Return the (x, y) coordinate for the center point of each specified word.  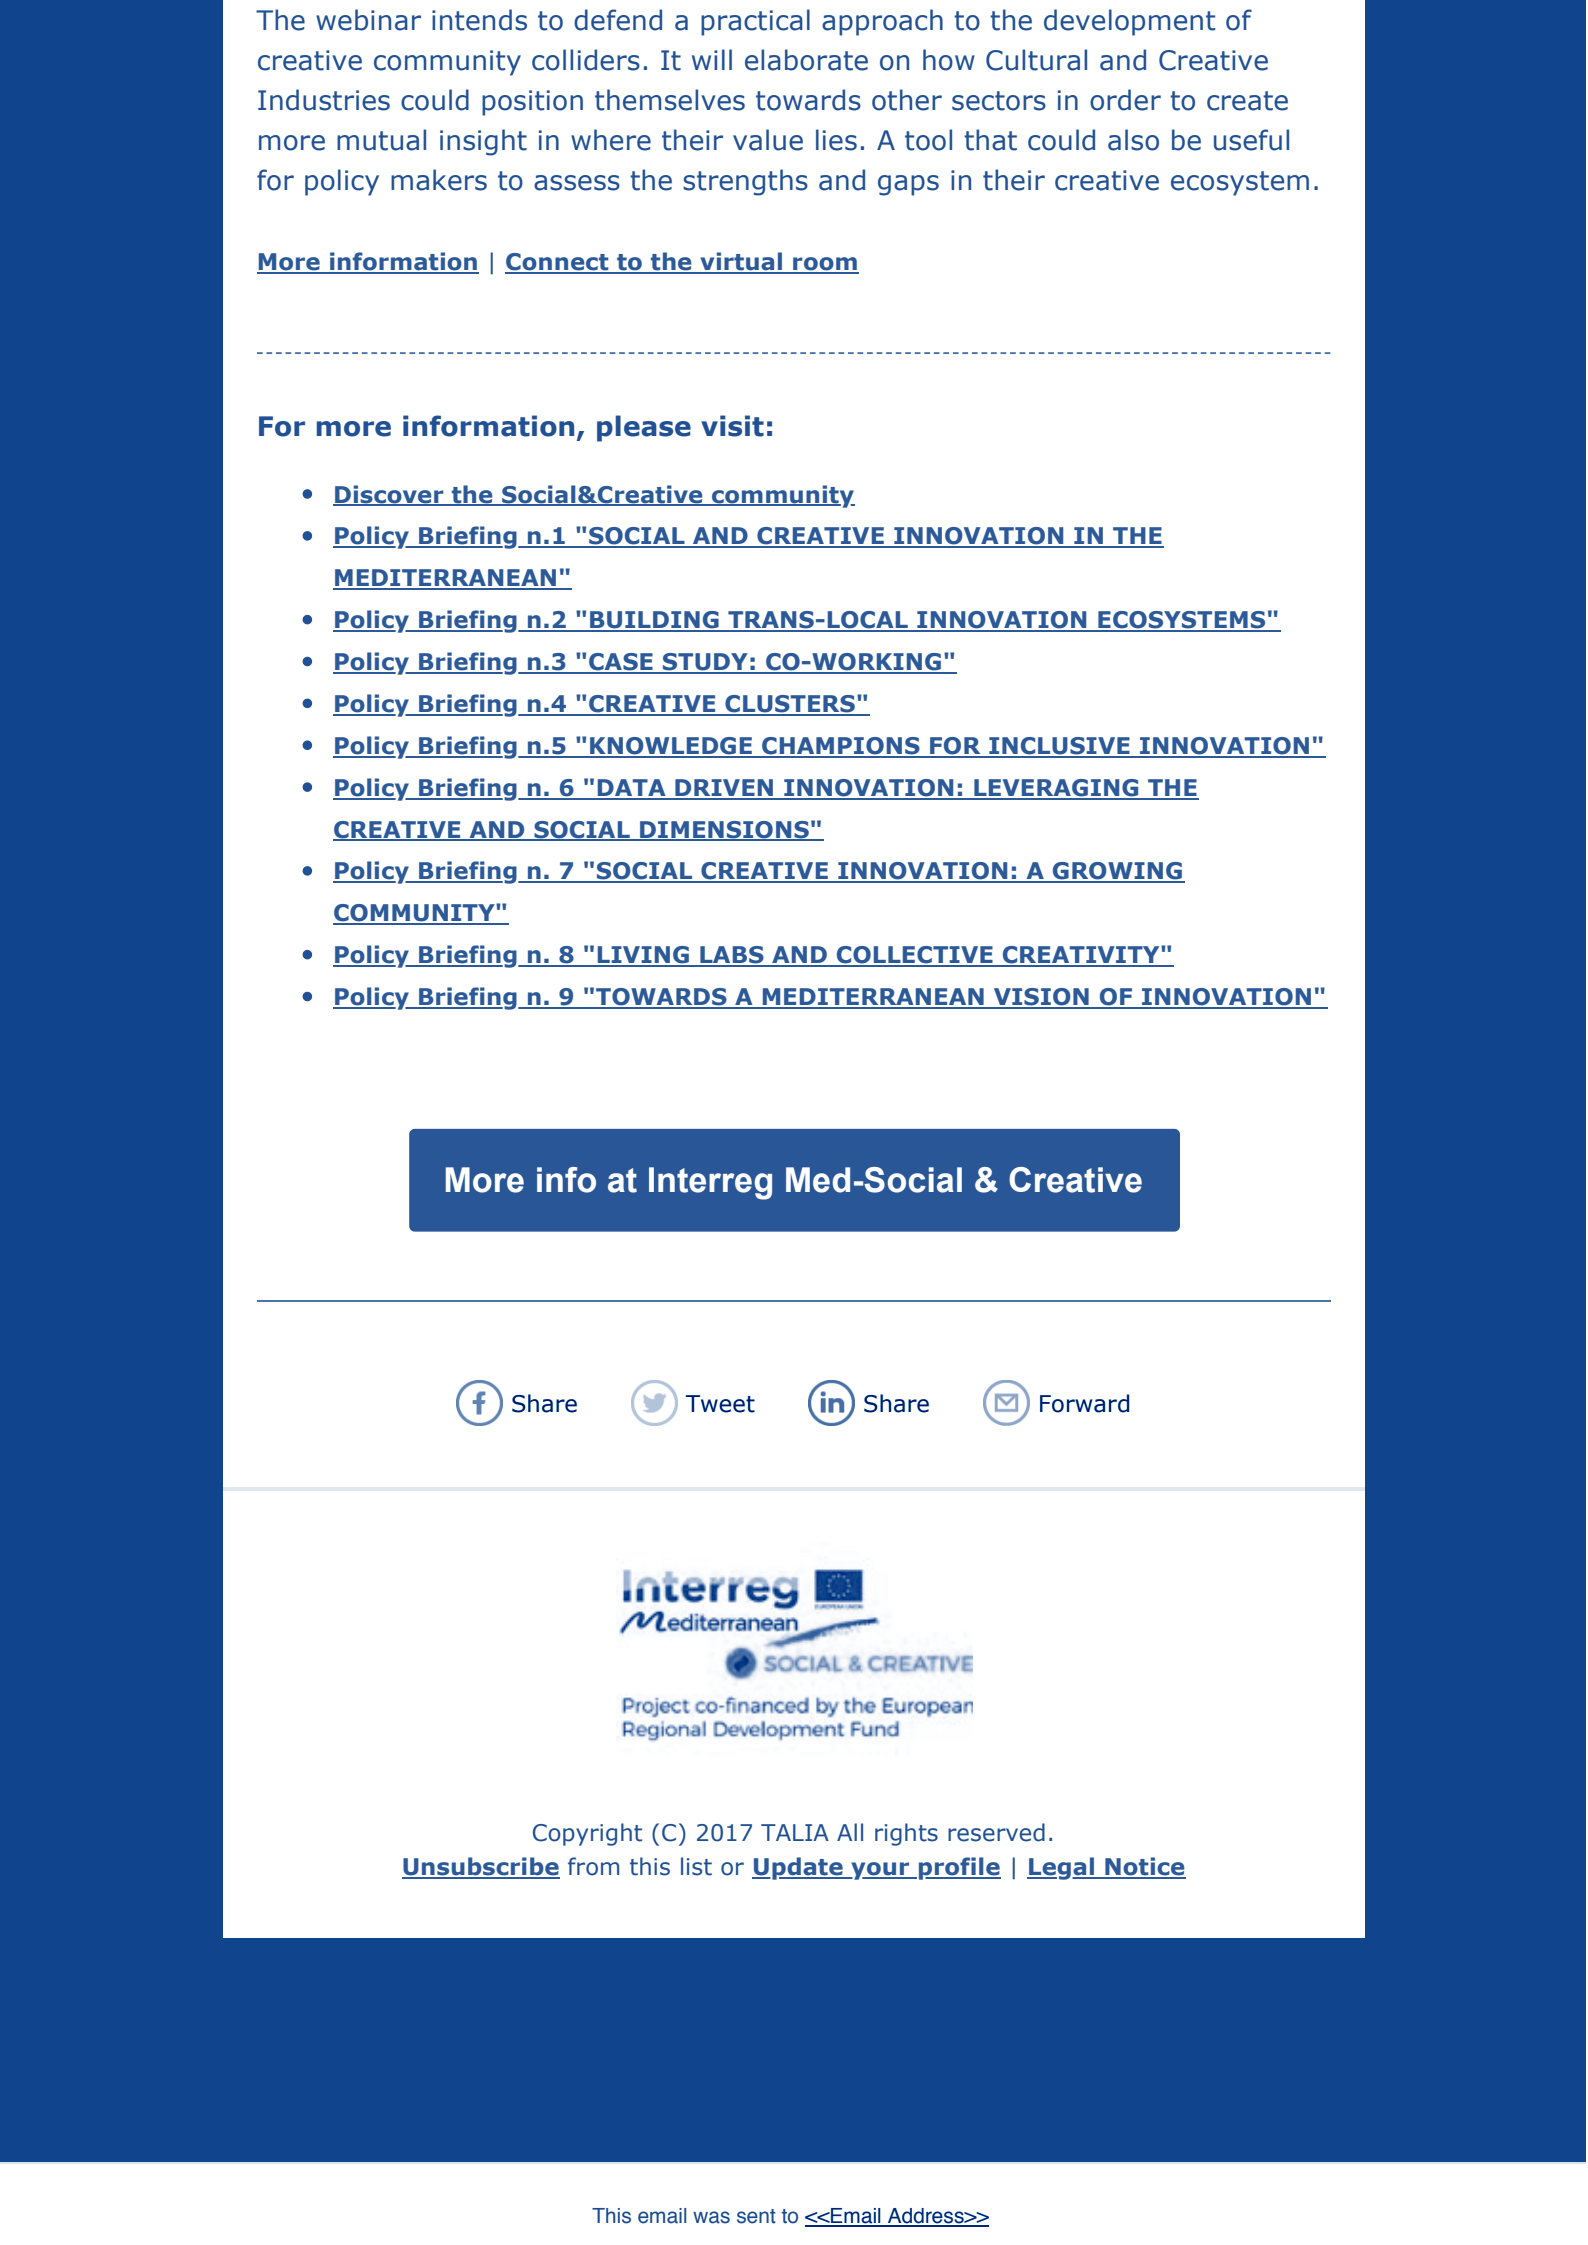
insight (483, 142)
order (1125, 100)
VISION (1041, 998)
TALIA (795, 1832)
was (711, 2217)
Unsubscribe (481, 1867)
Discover (389, 495)
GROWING (1118, 872)
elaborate (806, 60)
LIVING (643, 956)
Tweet (720, 1404)
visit (732, 426)
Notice (1144, 1867)
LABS (732, 956)
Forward (1084, 1403)
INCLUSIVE (1059, 747)
